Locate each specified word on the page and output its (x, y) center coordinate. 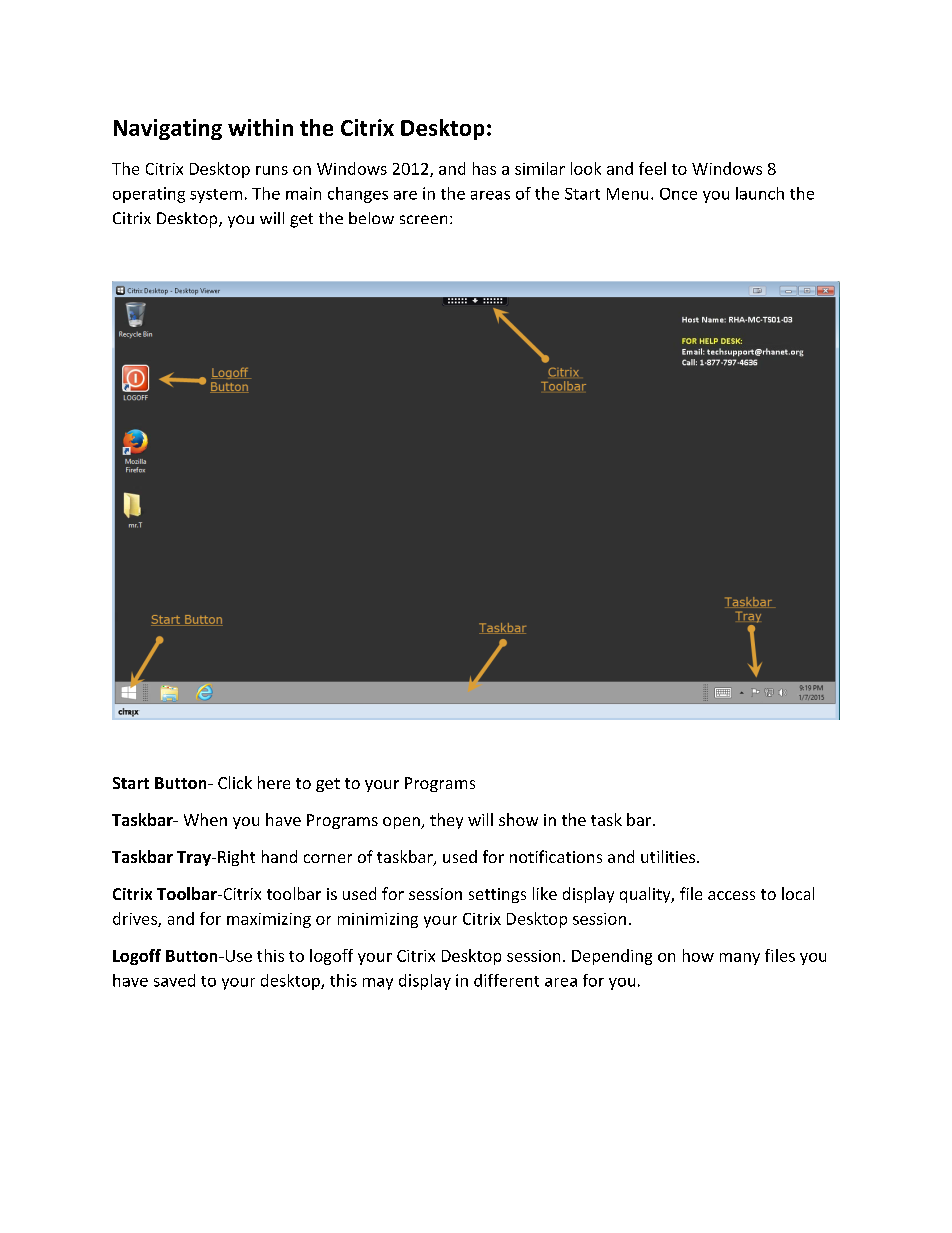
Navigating (168, 129)
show (518, 819)
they (446, 821)
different (506, 980)
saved (174, 980)
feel (652, 168)
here (274, 782)
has (484, 168)
